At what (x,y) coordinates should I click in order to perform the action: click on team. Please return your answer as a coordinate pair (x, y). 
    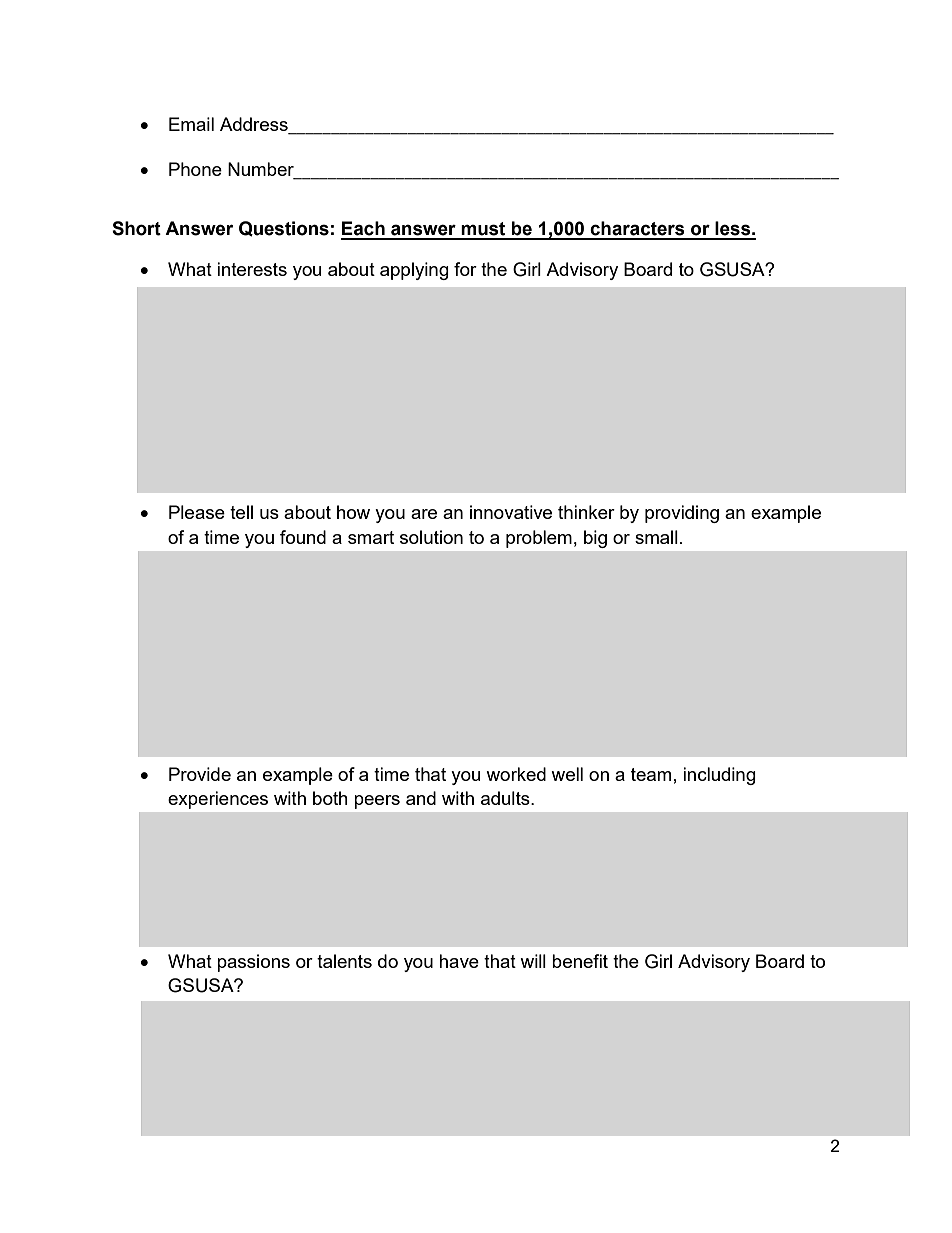
    Looking at the image, I should click on (651, 774).
